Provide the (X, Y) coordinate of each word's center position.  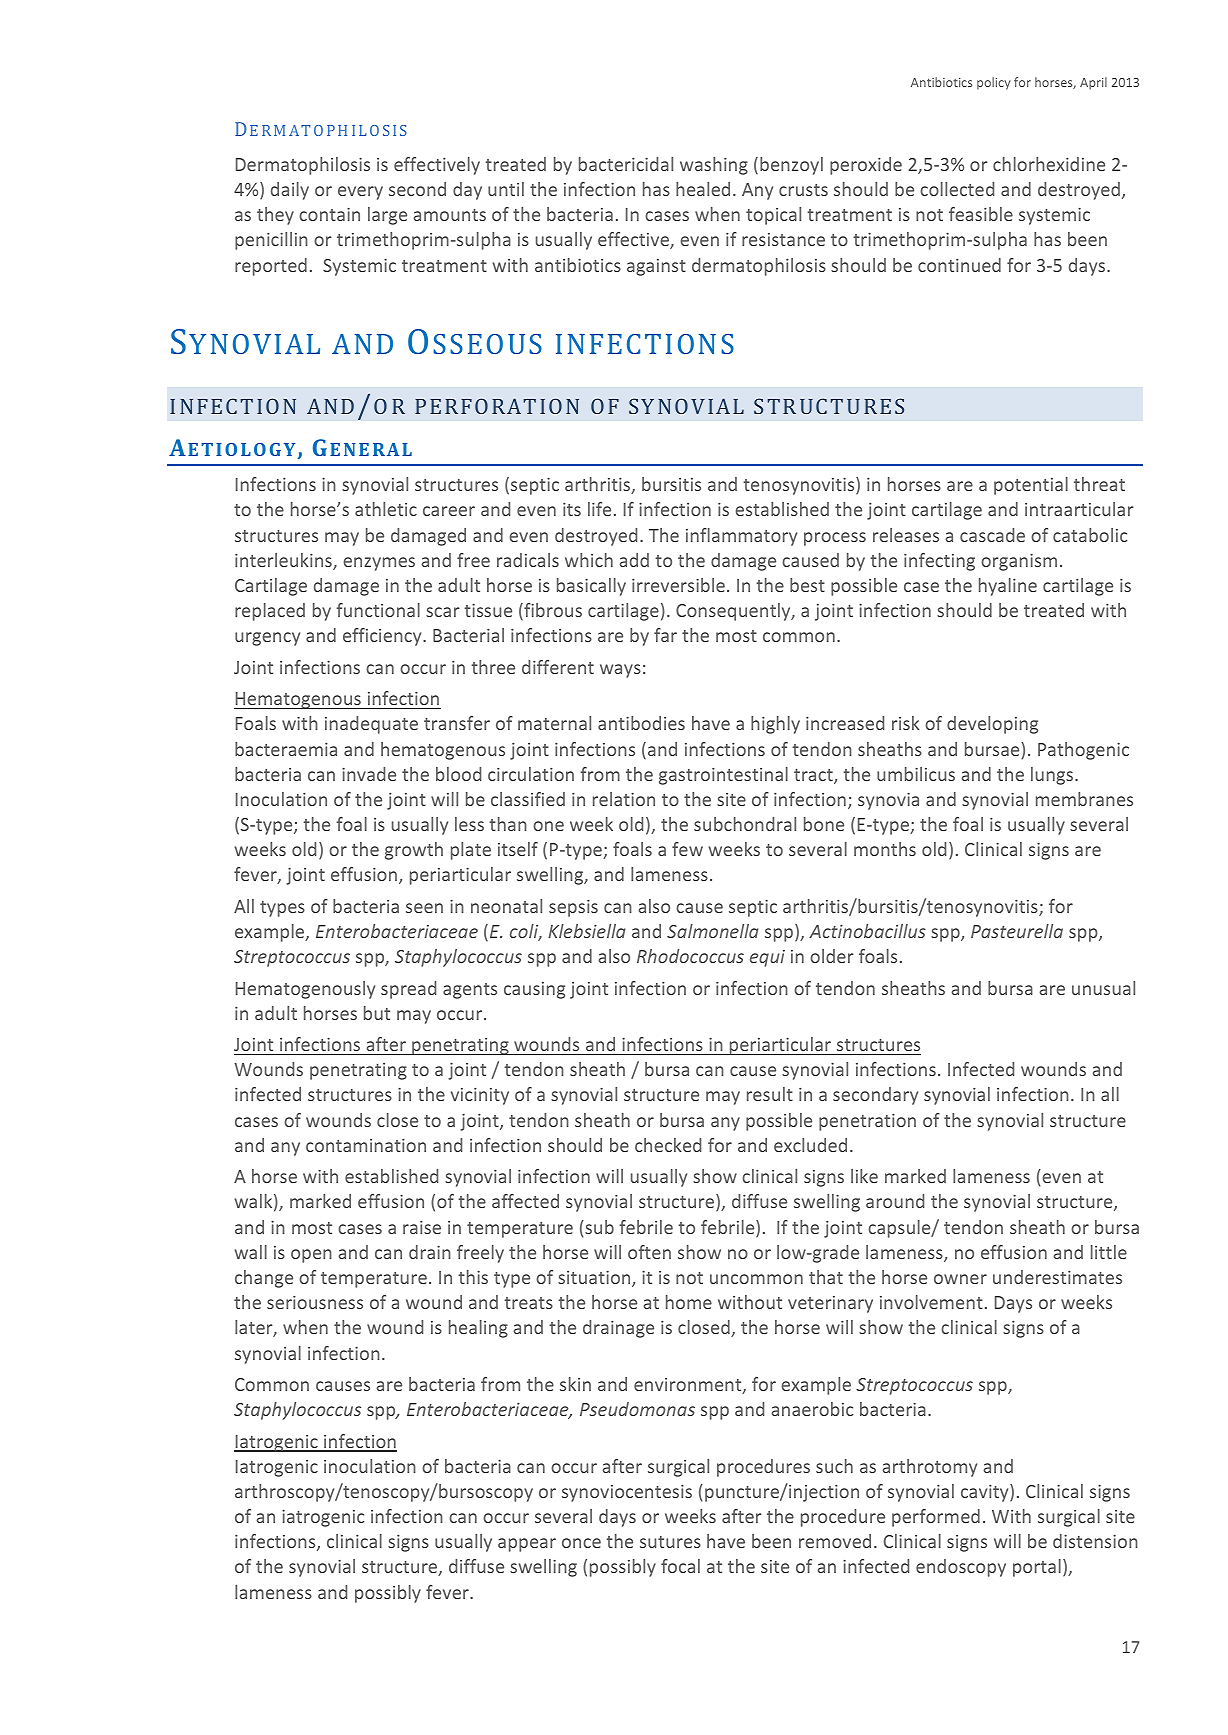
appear (527, 1545)
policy (994, 83)
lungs (1053, 776)
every (360, 193)
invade (369, 774)
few (687, 849)
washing (714, 166)
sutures (670, 1542)
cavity (986, 1493)
